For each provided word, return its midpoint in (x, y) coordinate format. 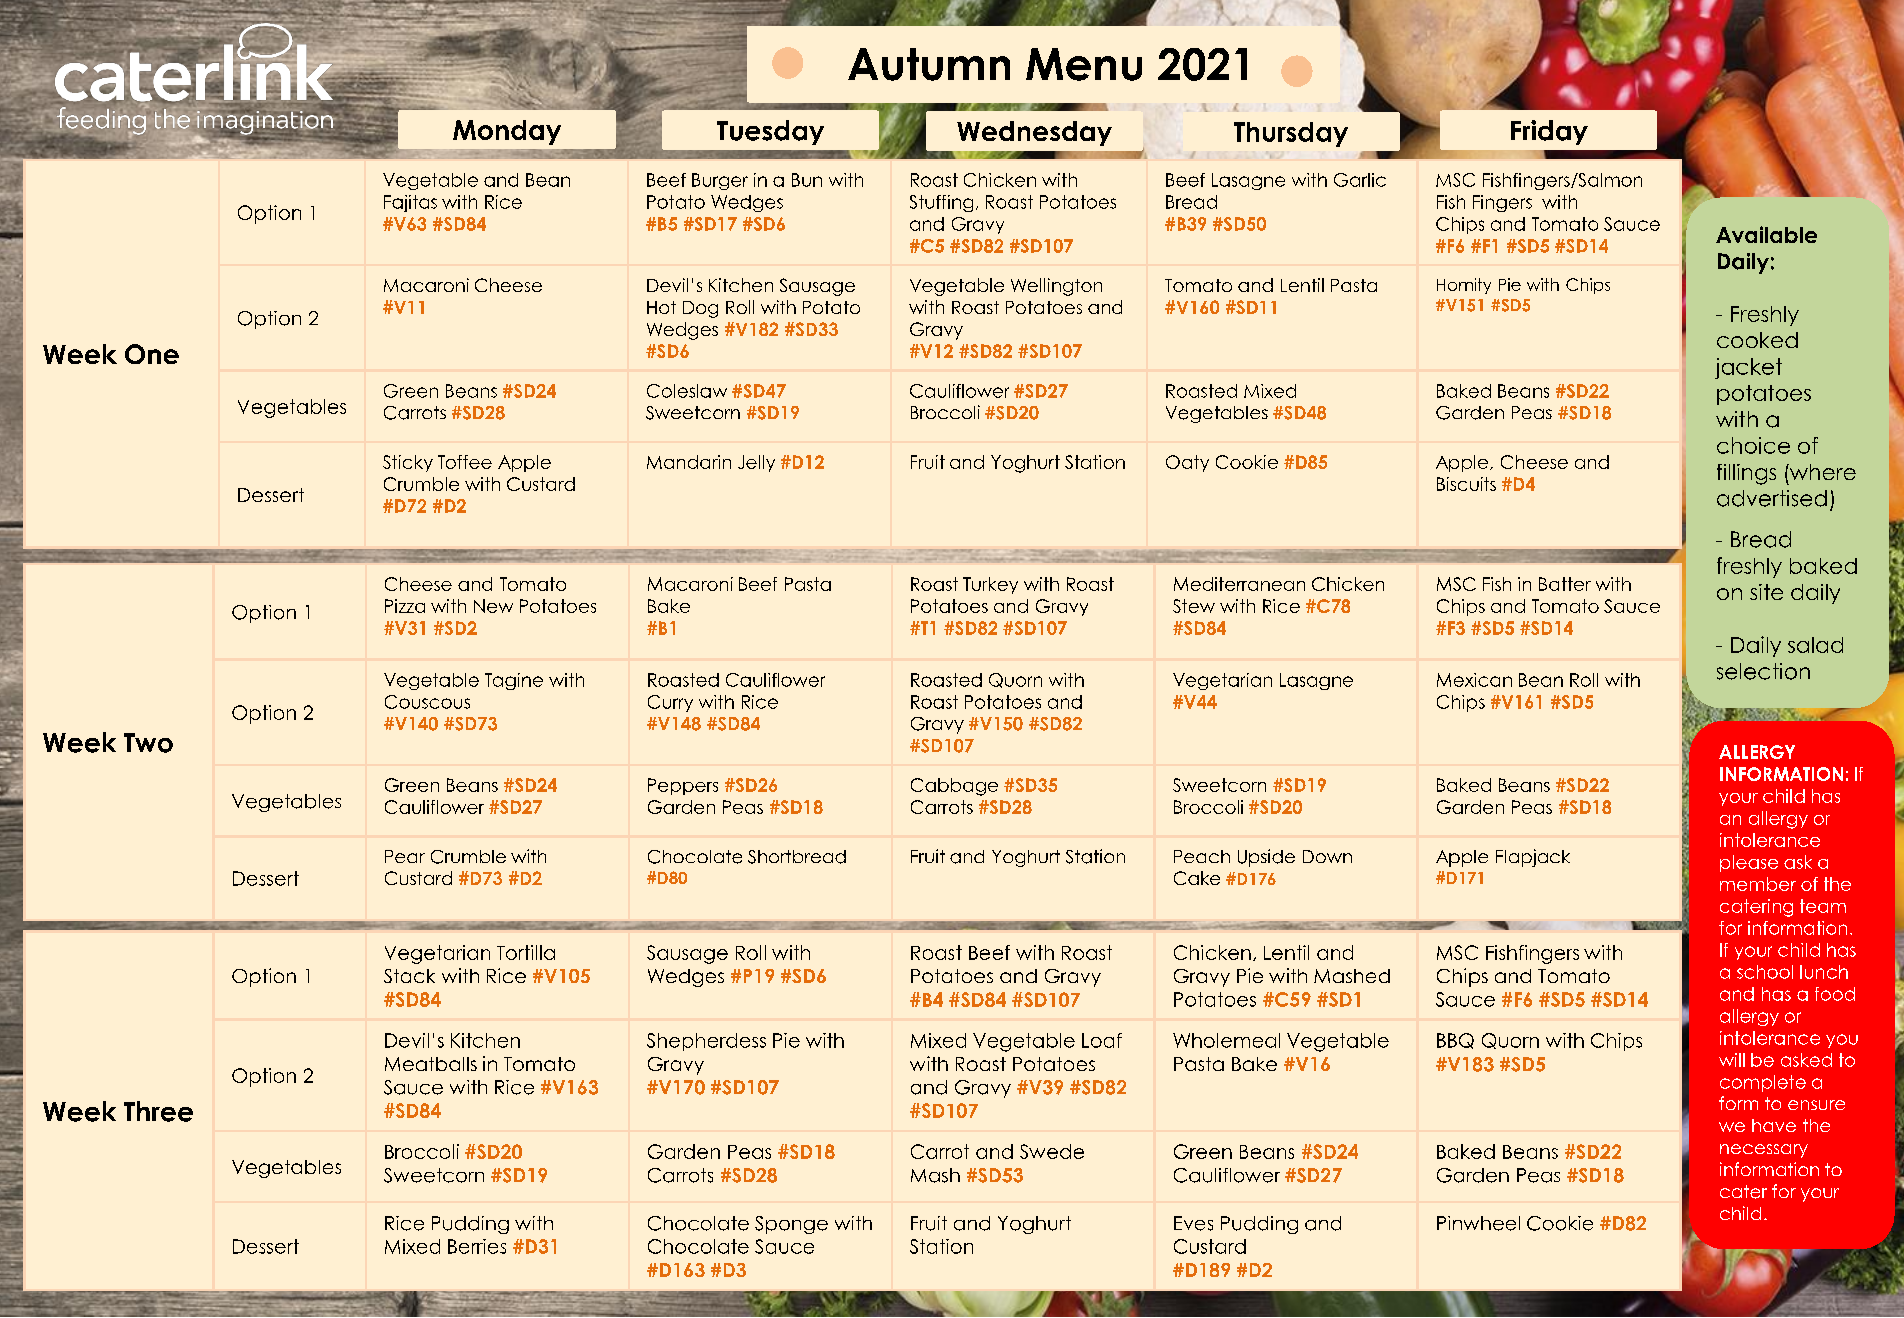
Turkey (990, 585)
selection (1763, 671)
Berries (477, 1246)
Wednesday (1034, 133)
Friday (1549, 132)
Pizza (405, 606)
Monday (507, 132)
